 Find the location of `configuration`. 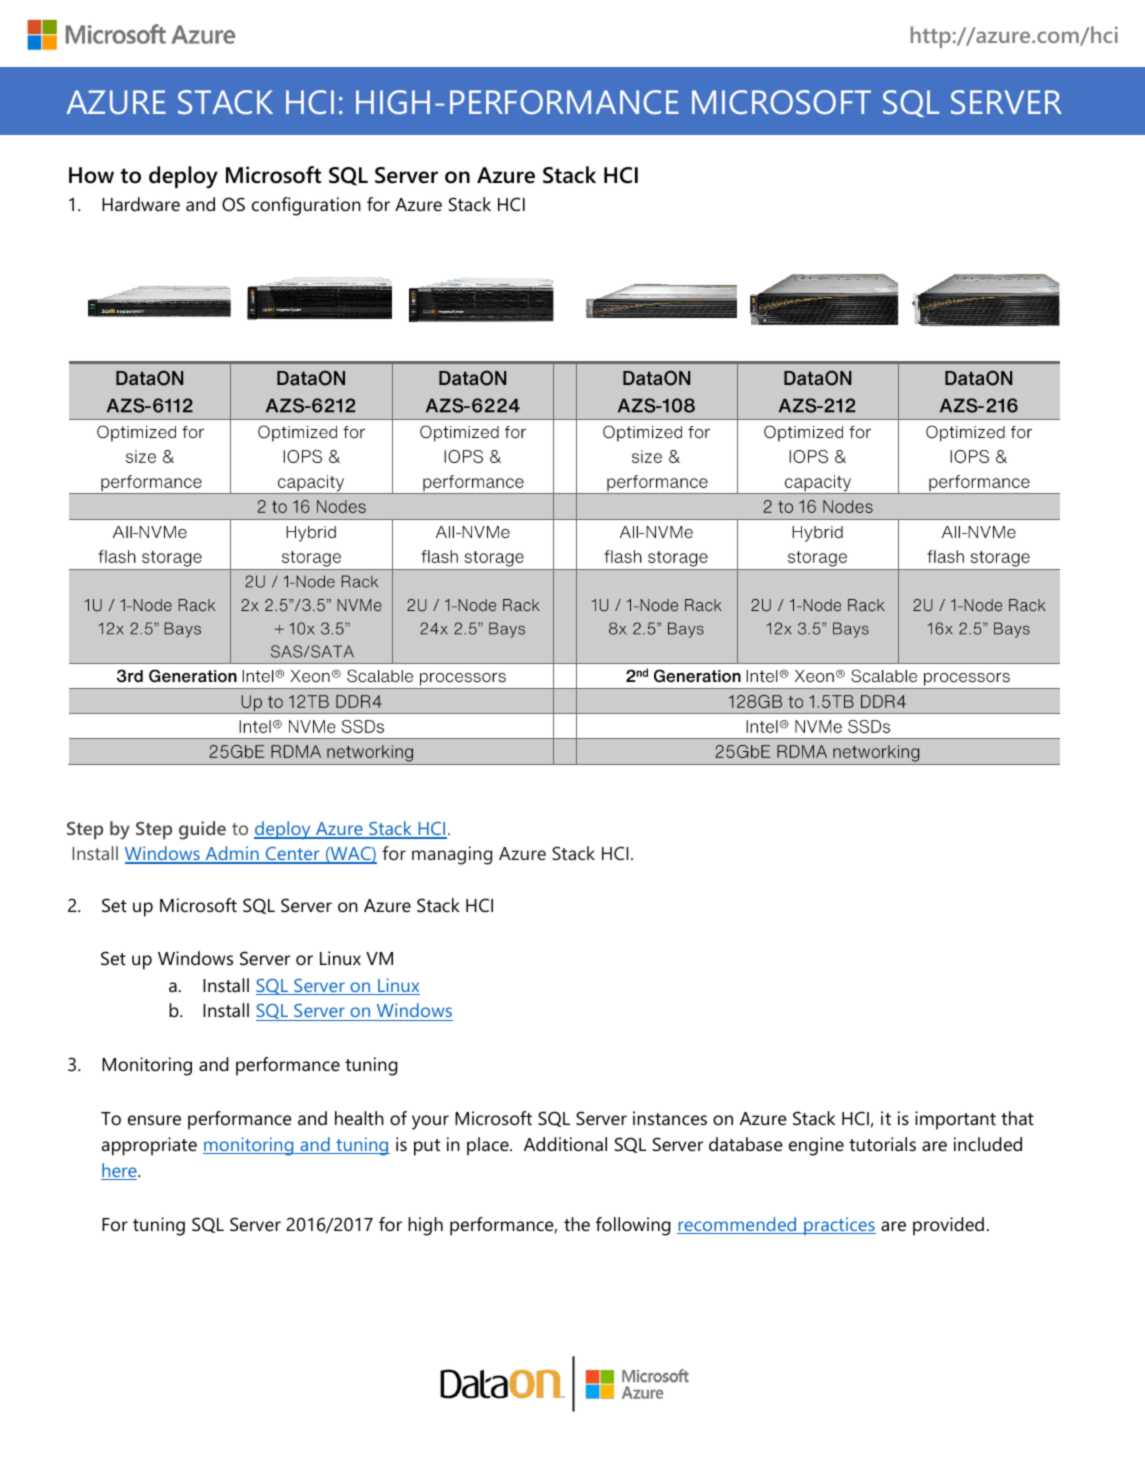

configuration is located at coordinates (306, 206).
